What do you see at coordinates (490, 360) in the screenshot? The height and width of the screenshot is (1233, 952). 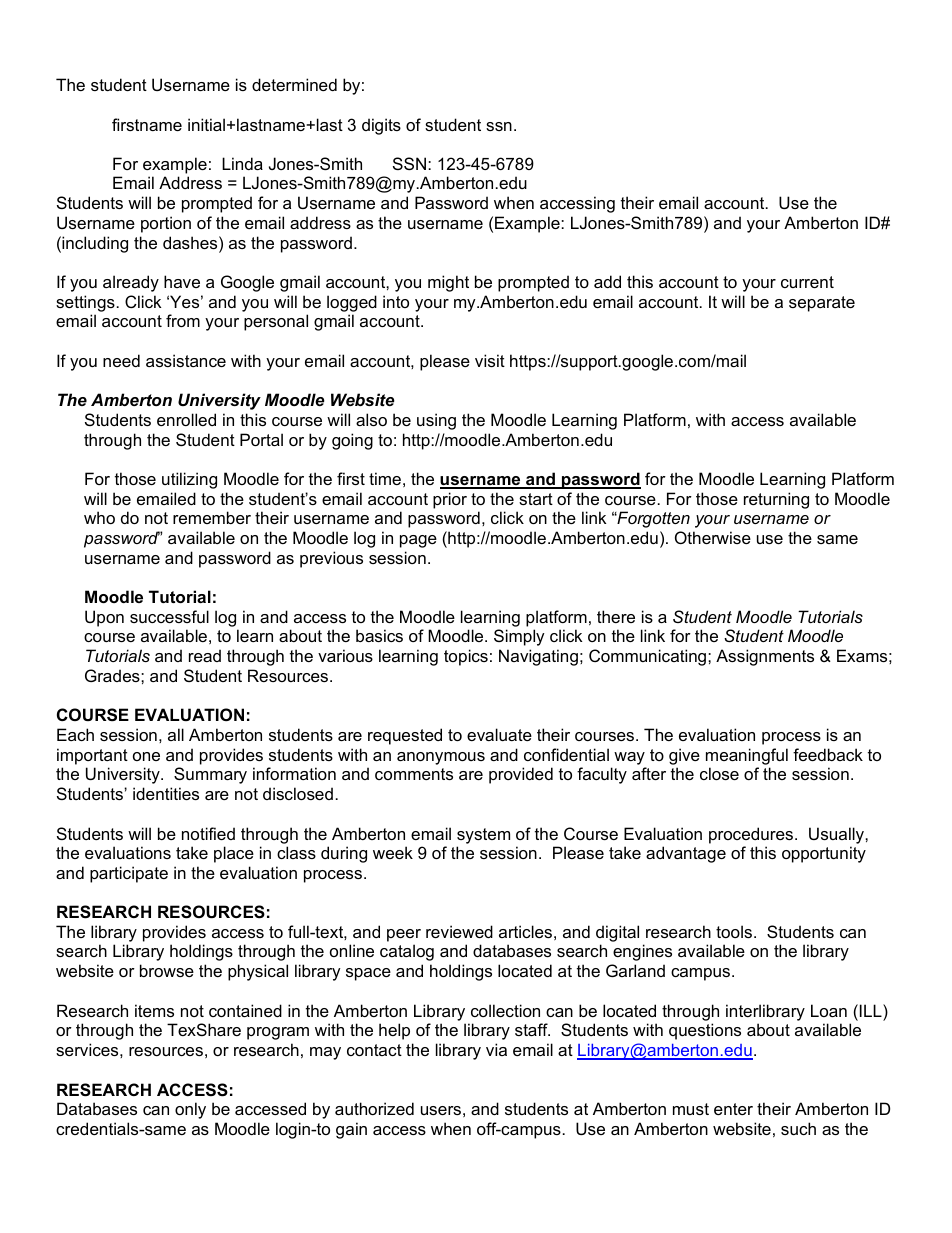 I see `visit` at bounding box center [490, 360].
